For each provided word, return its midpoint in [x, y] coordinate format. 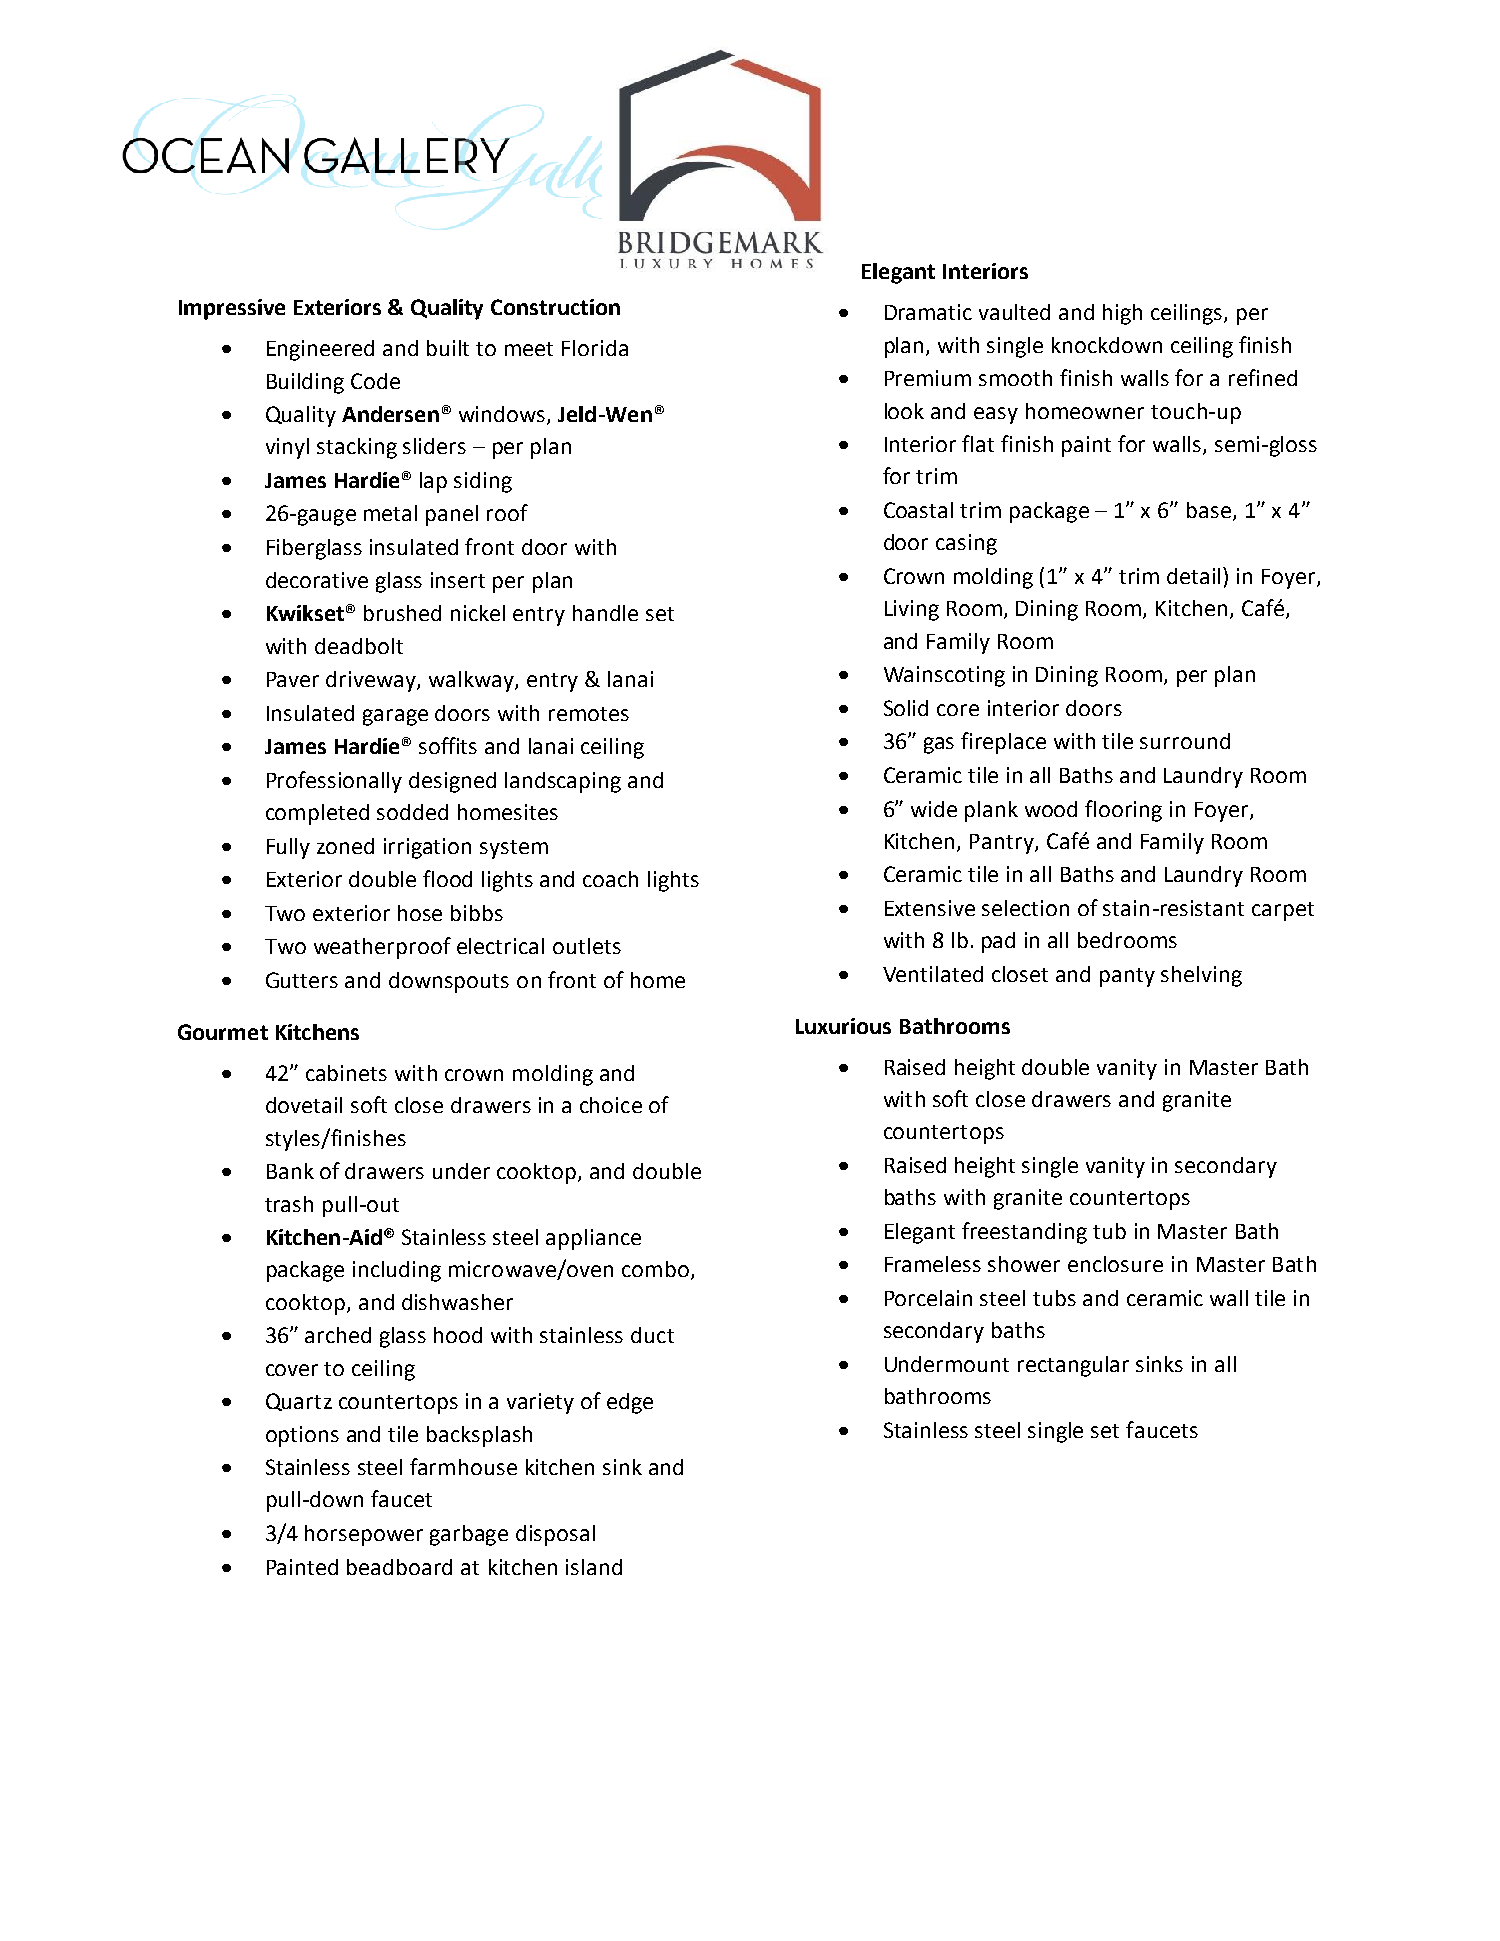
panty [1127, 977]
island [594, 1567]
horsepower [364, 1535]
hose [420, 913]
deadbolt [359, 646]
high [1122, 314]
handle [605, 613]
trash [289, 1204]
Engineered [320, 350]
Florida [595, 348]
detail [1195, 575]
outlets [587, 946]
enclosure [1115, 1264]
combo [655, 1269]
